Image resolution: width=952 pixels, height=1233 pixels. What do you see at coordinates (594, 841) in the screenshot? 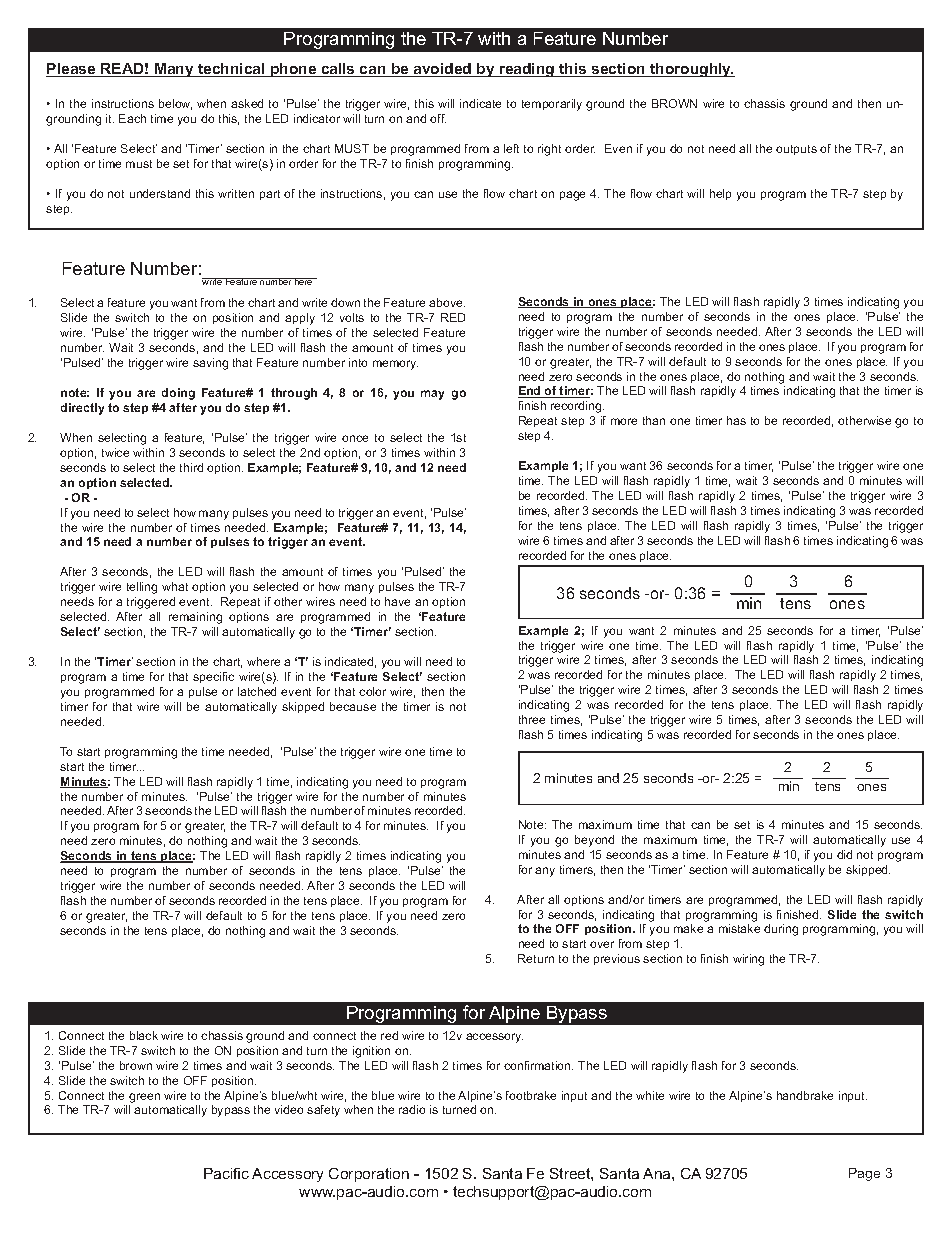
I see `beyond` at bounding box center [594, 841].
